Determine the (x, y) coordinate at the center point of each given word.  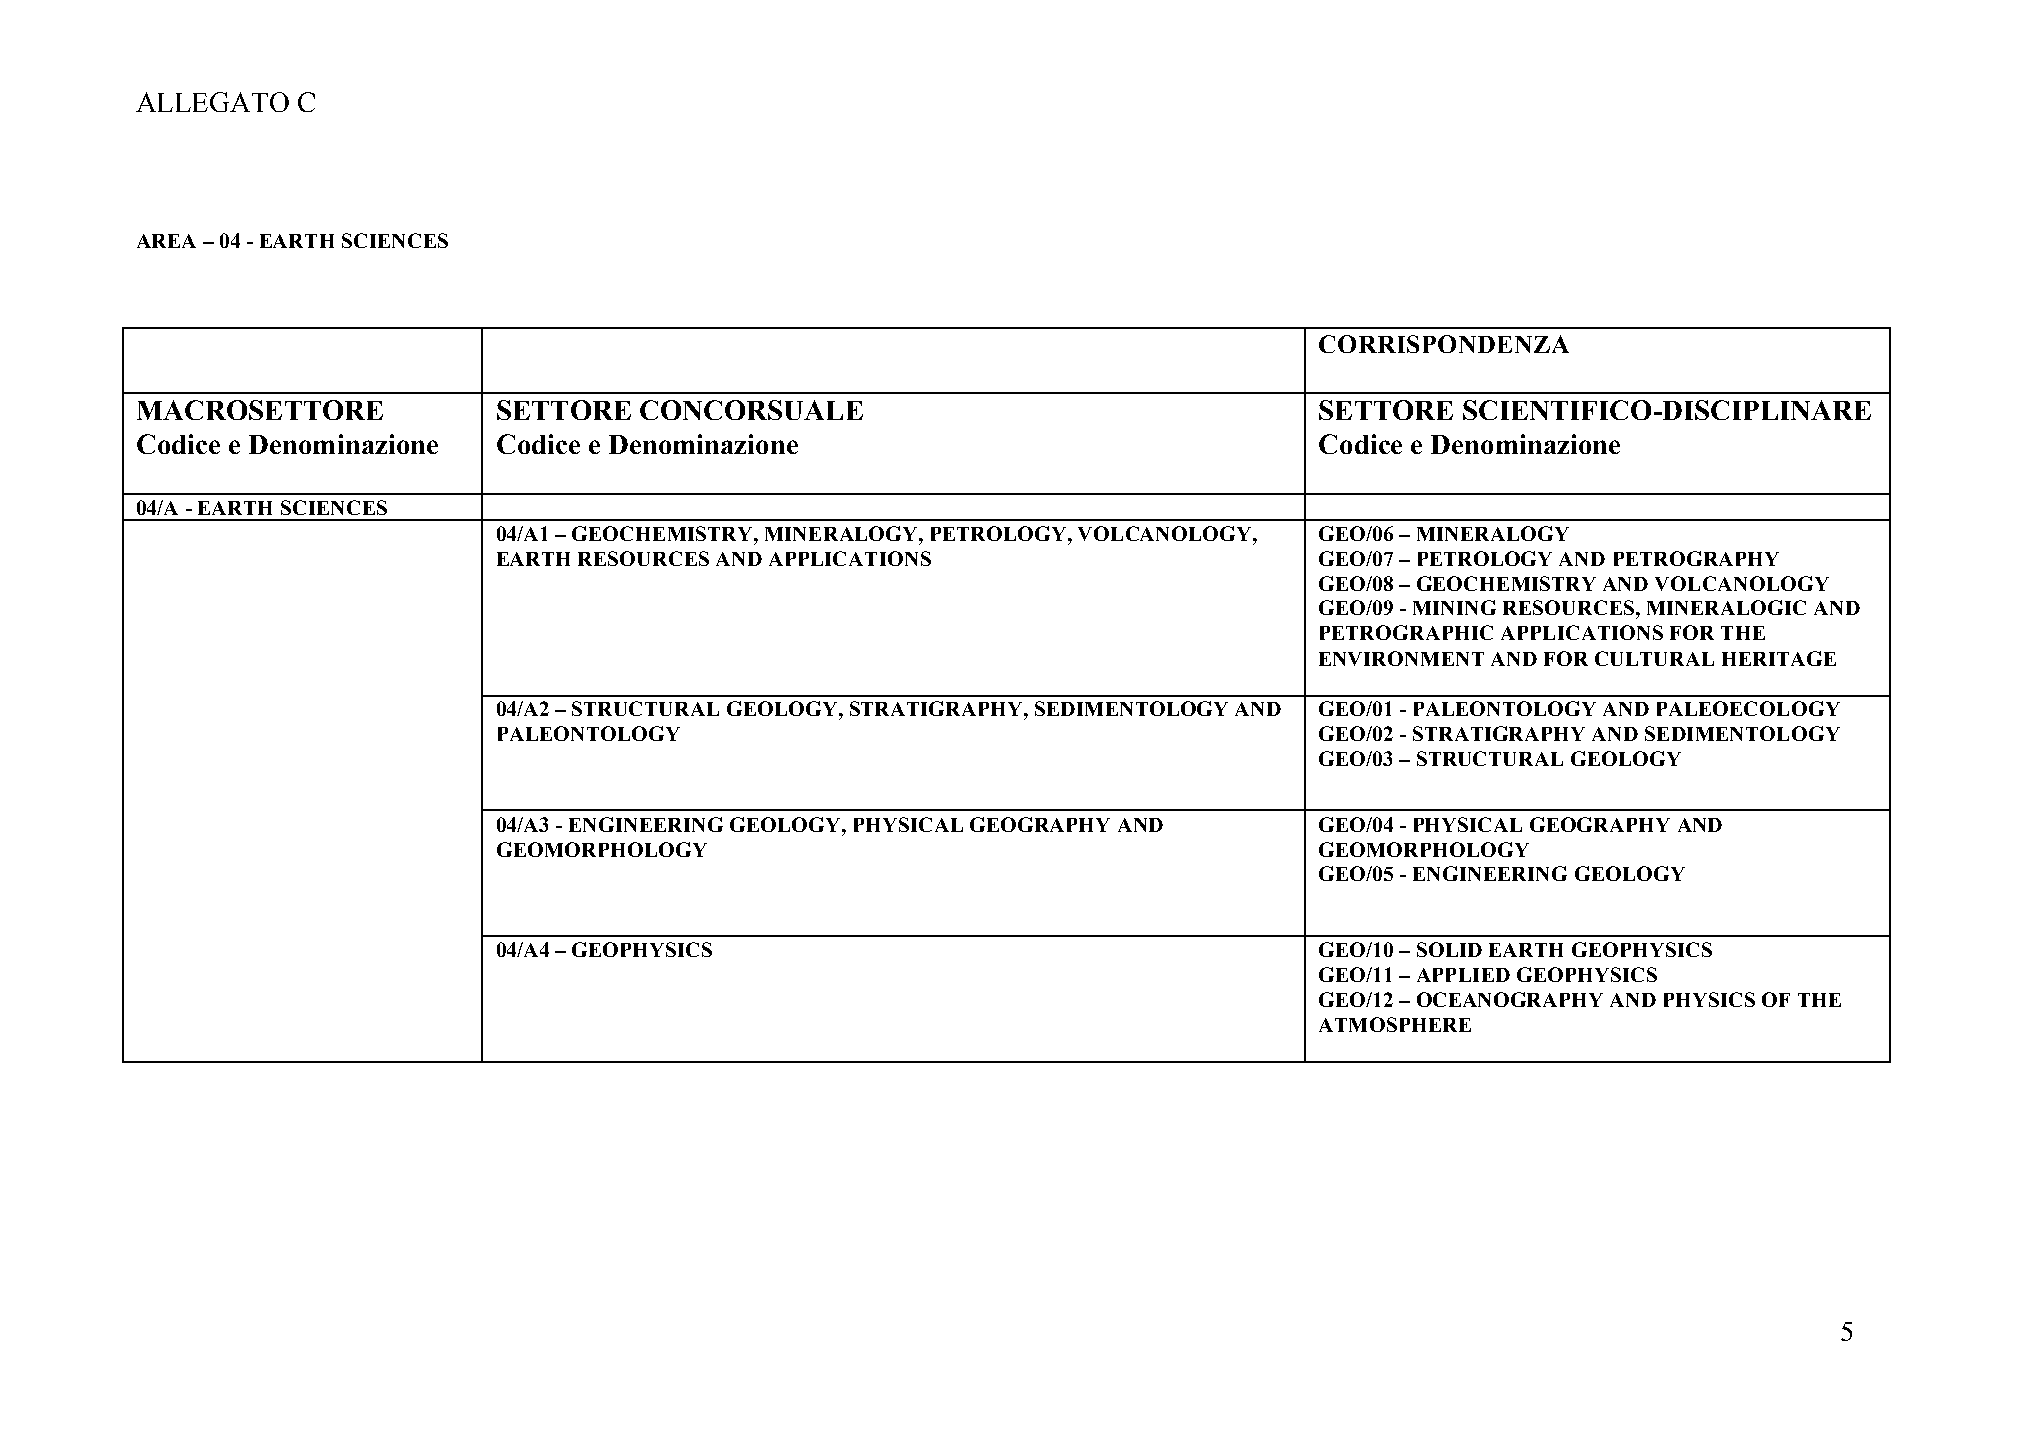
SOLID (1449, 949)
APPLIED (1463, 975)
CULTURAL (1654, 658)
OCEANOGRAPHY (1510, 999)
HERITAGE (1779, 658)
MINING (1454, 607)
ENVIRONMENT (1401, 658)
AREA (166, 241)
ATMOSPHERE (1395, 1024)
